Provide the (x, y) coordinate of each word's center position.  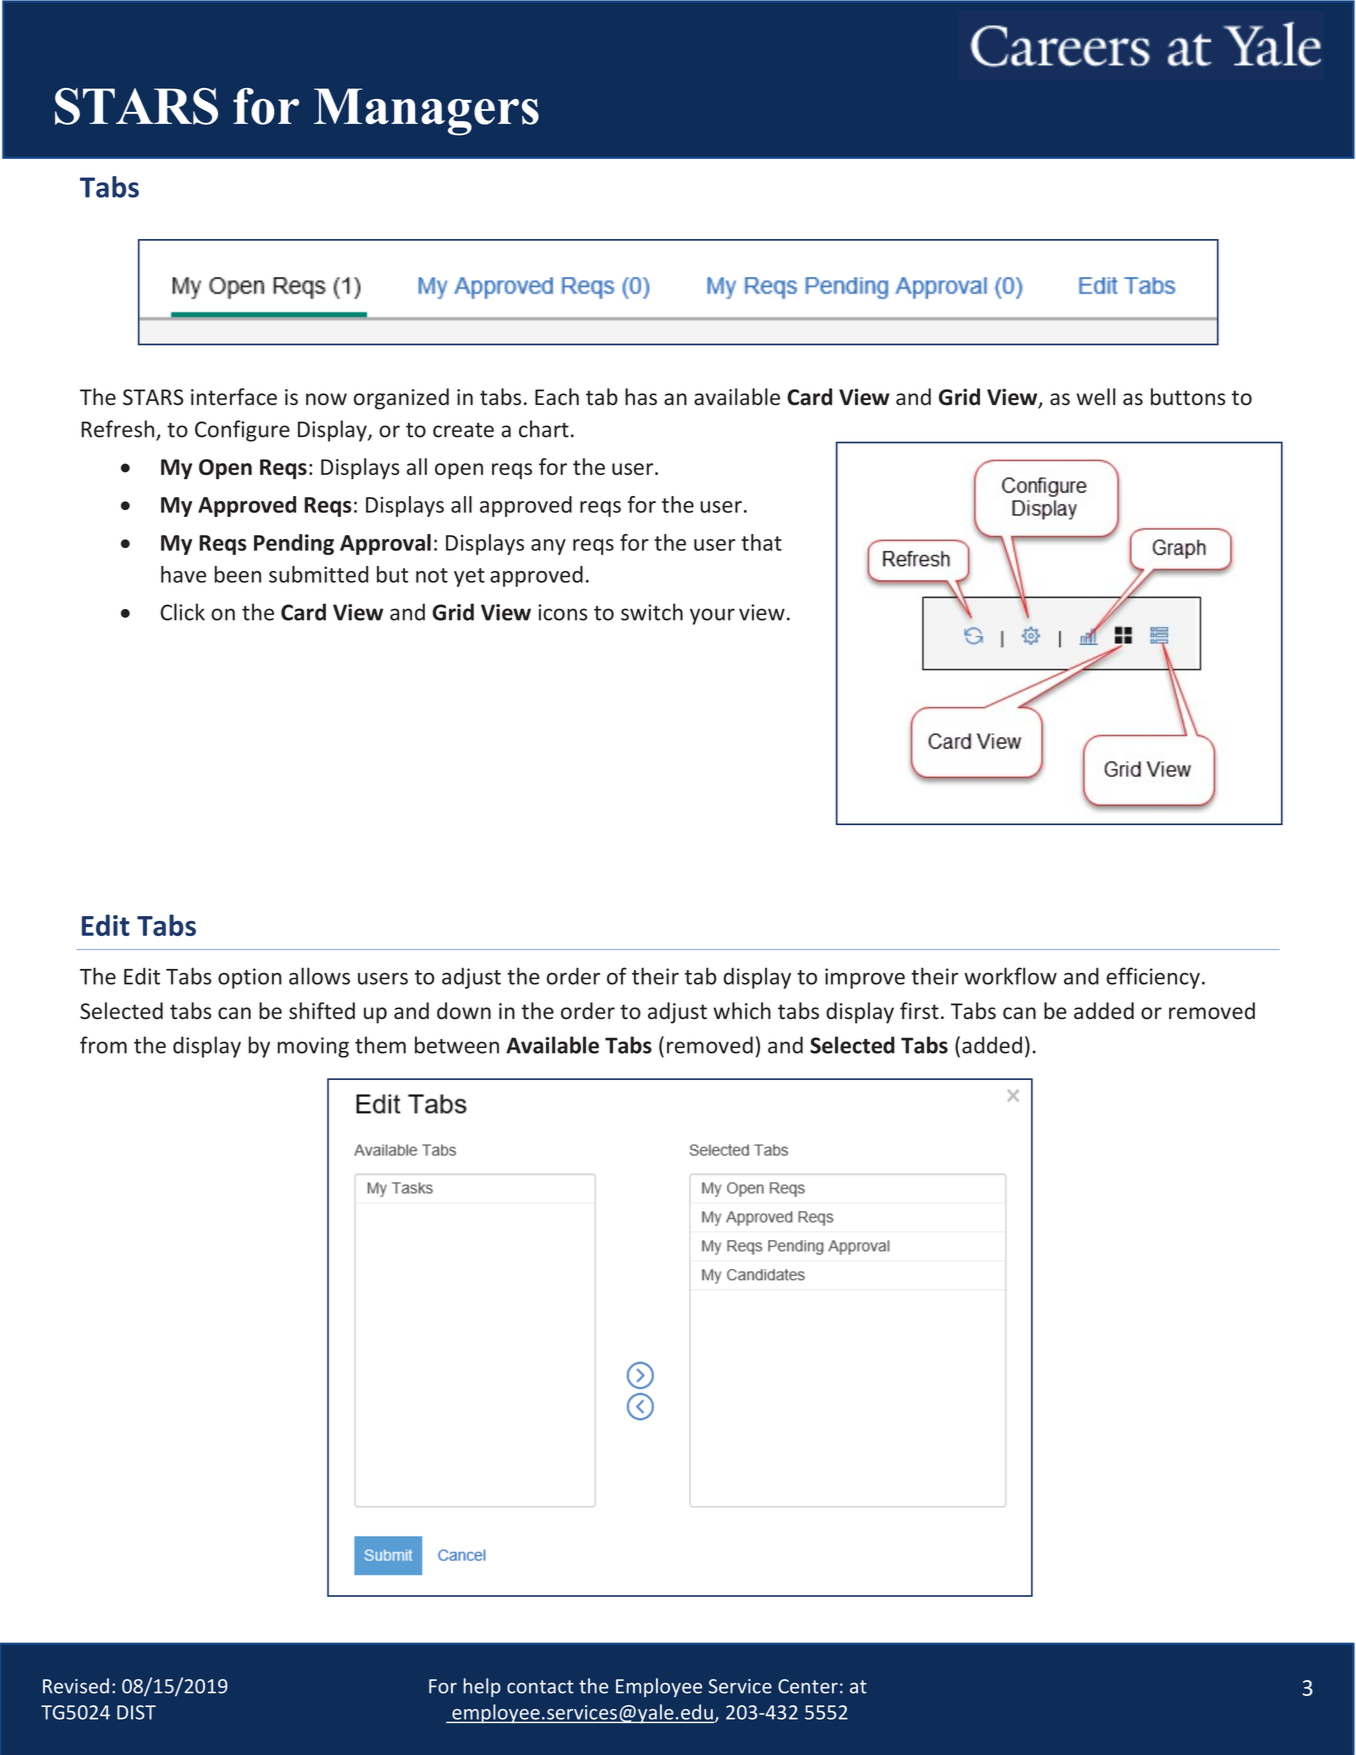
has (641, 397)
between (457, 1045)
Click (182, 612)
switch (652, 612)
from (103, 1045)
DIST (136, 1712)
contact (540, 1687)
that (761, 542)
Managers (426, 112)
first (919, 1011)
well (1095, 396)
